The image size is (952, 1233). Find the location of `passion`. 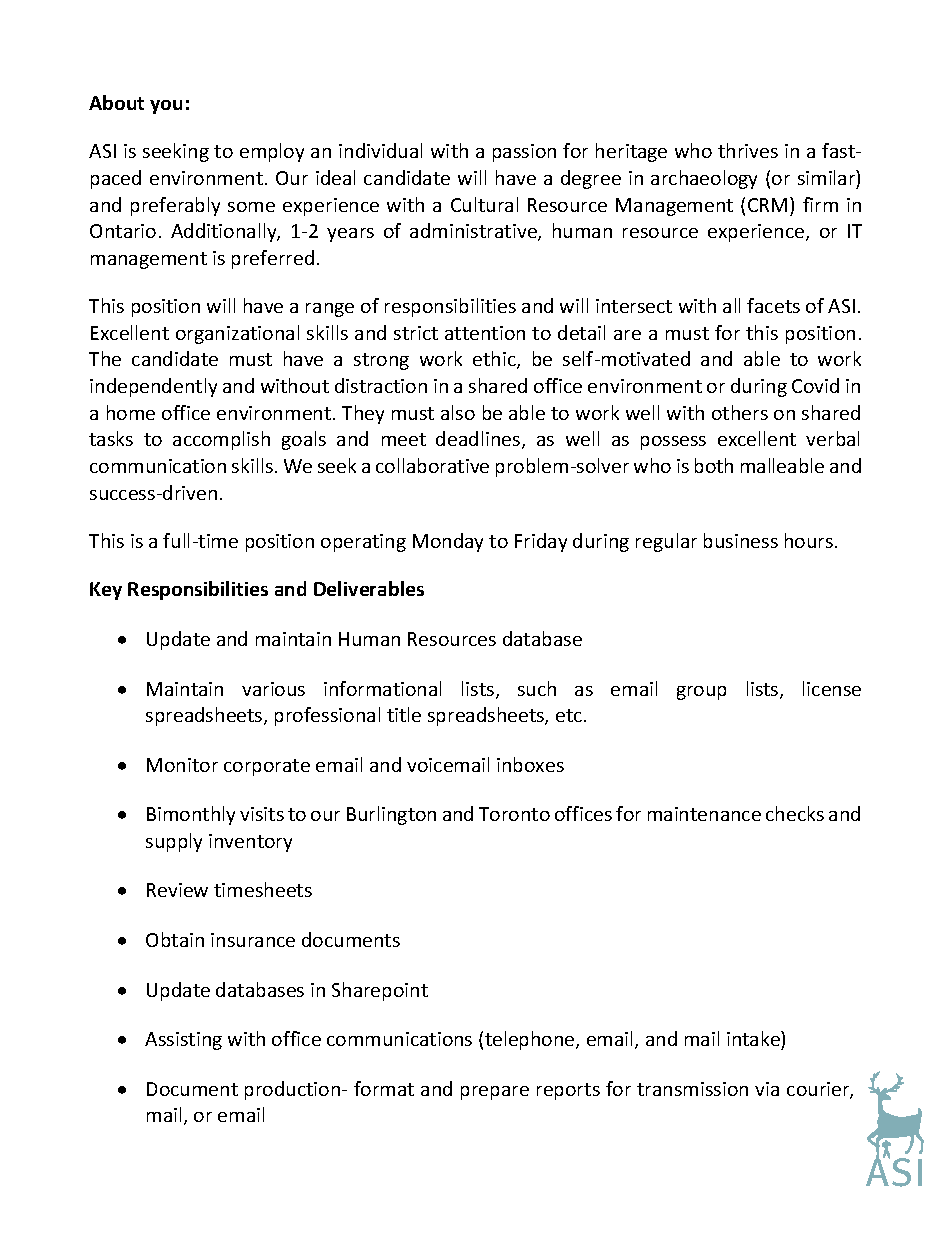

passion is located at coordinates (524, 153).
